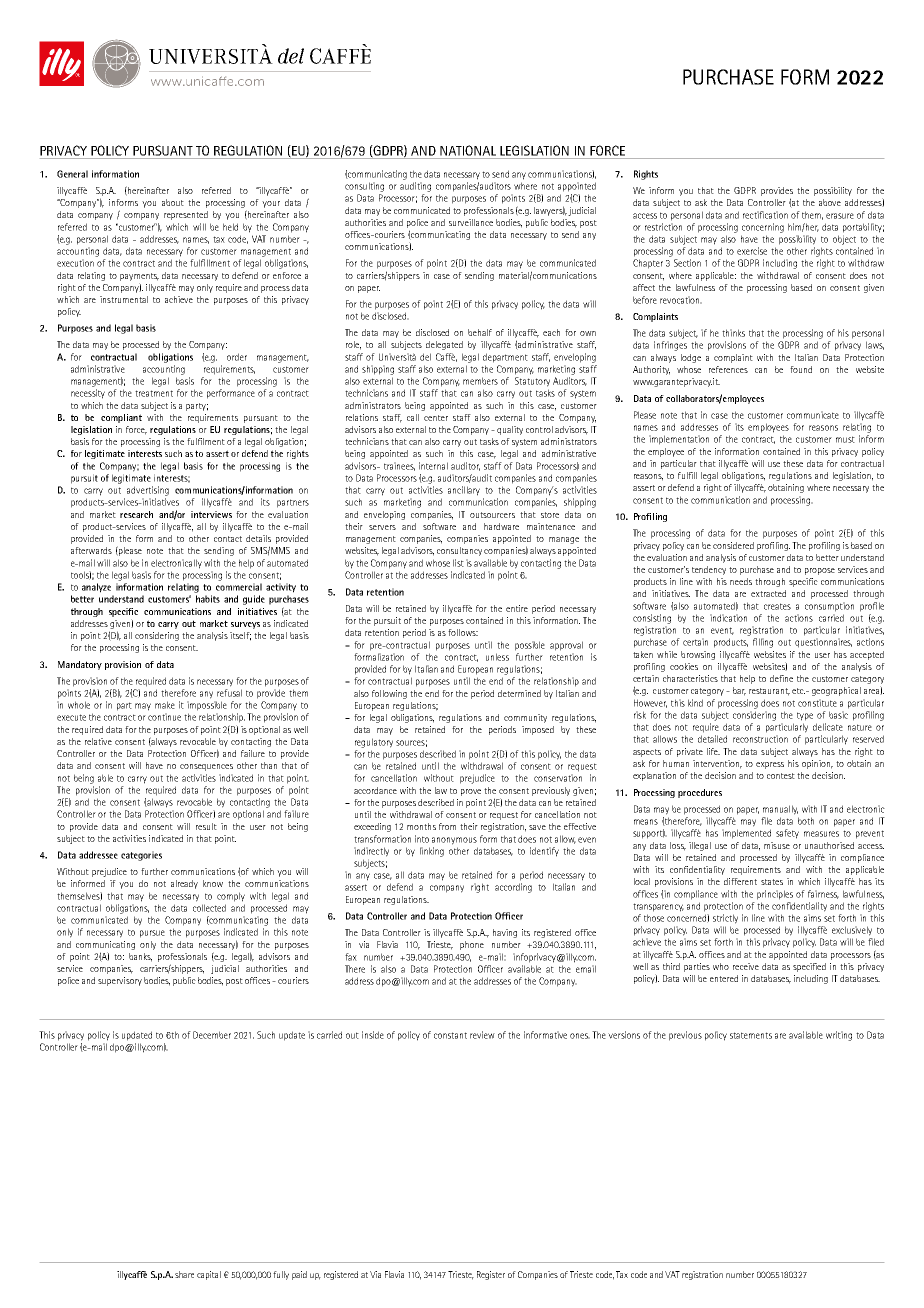  What do you see at coordinates (459, 551) in the screenshot?
I see `consultancy` at bounding box center [459, 551].
